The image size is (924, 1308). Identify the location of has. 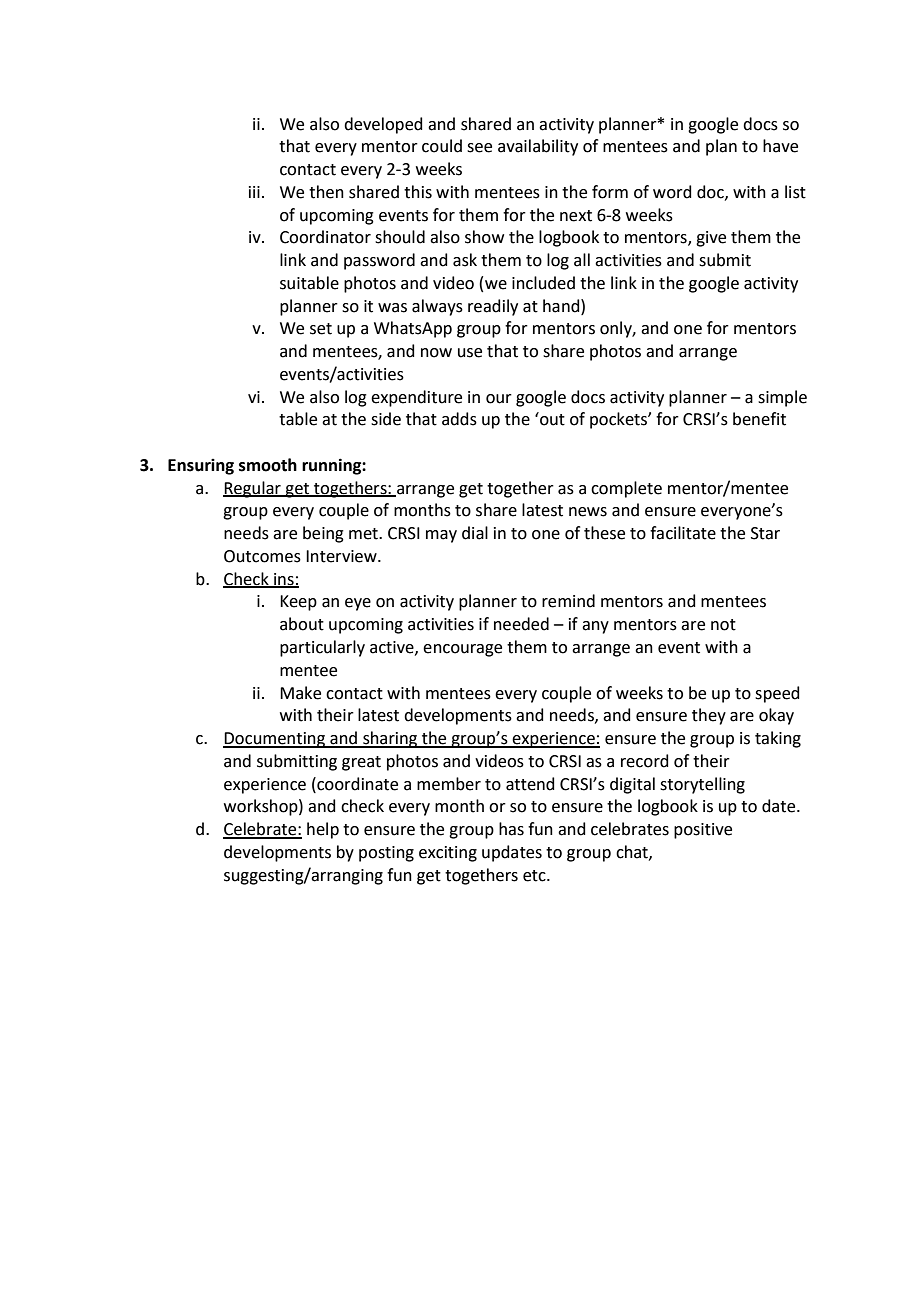
(511, 829).
